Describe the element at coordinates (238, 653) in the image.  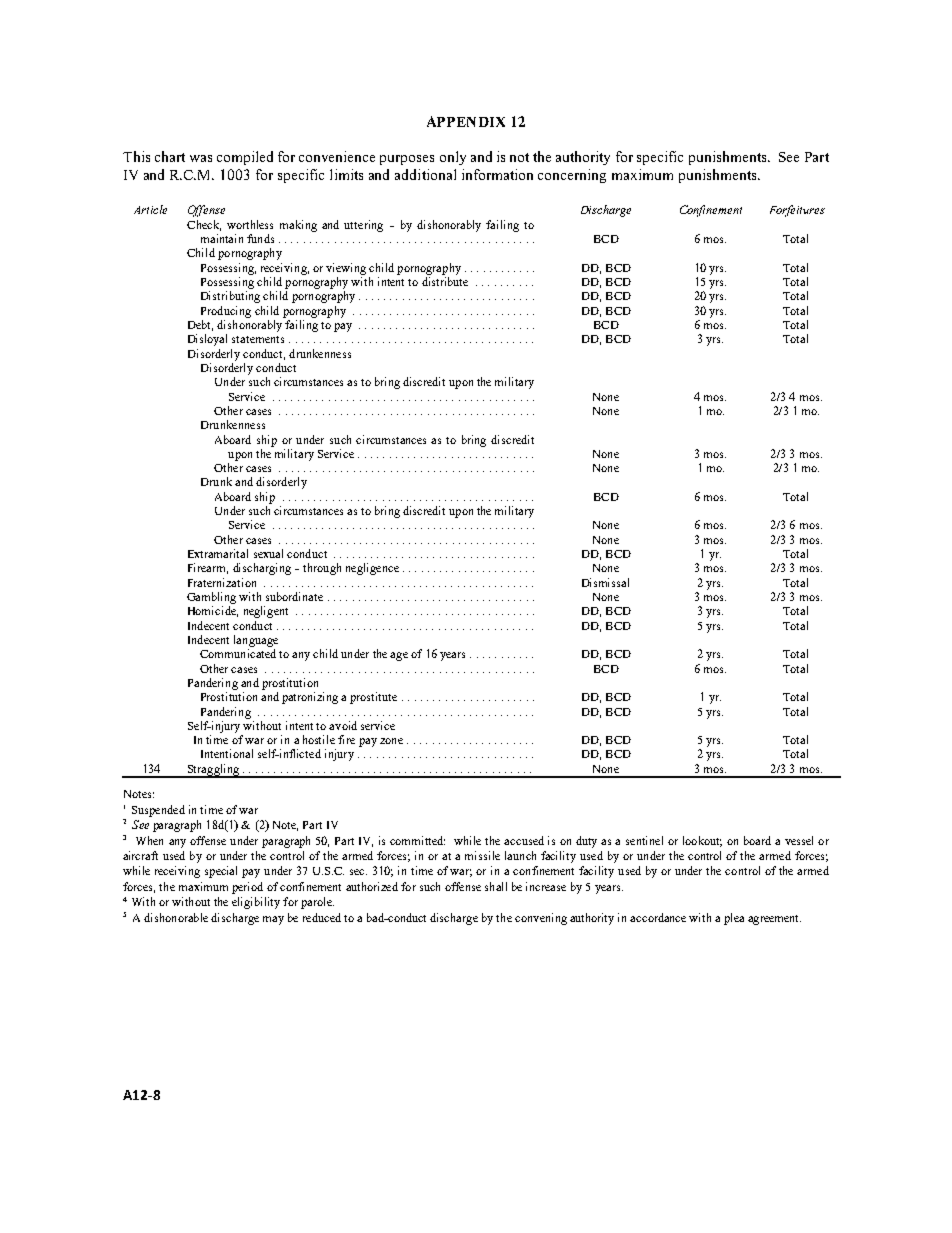
I see `Communicated` at that location.
